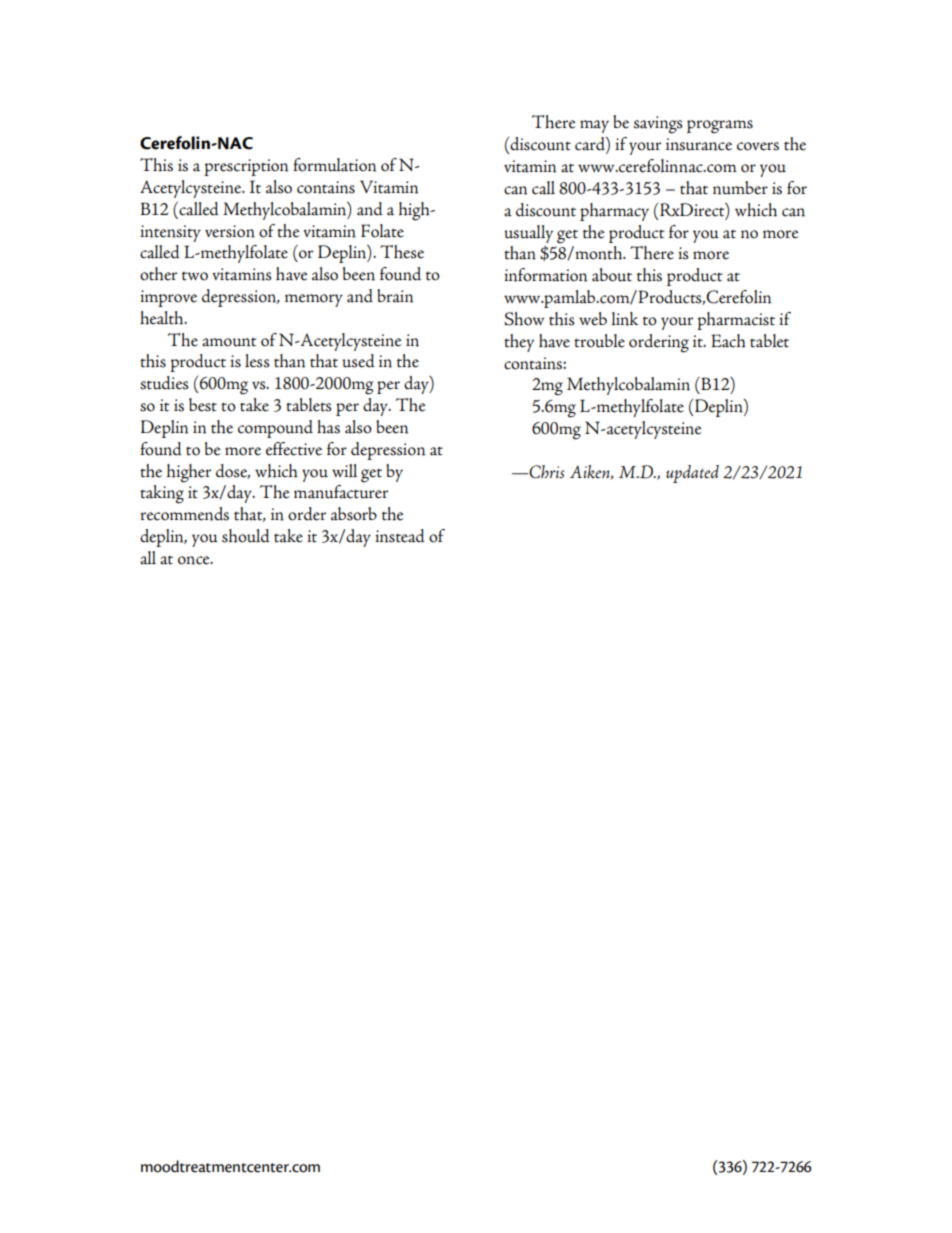 The height and width of the screenshot is (1233, 952). What do you see at coordinates (692, 474) in the screenshot?
I see `updated` at bounding box center [692, 474].
